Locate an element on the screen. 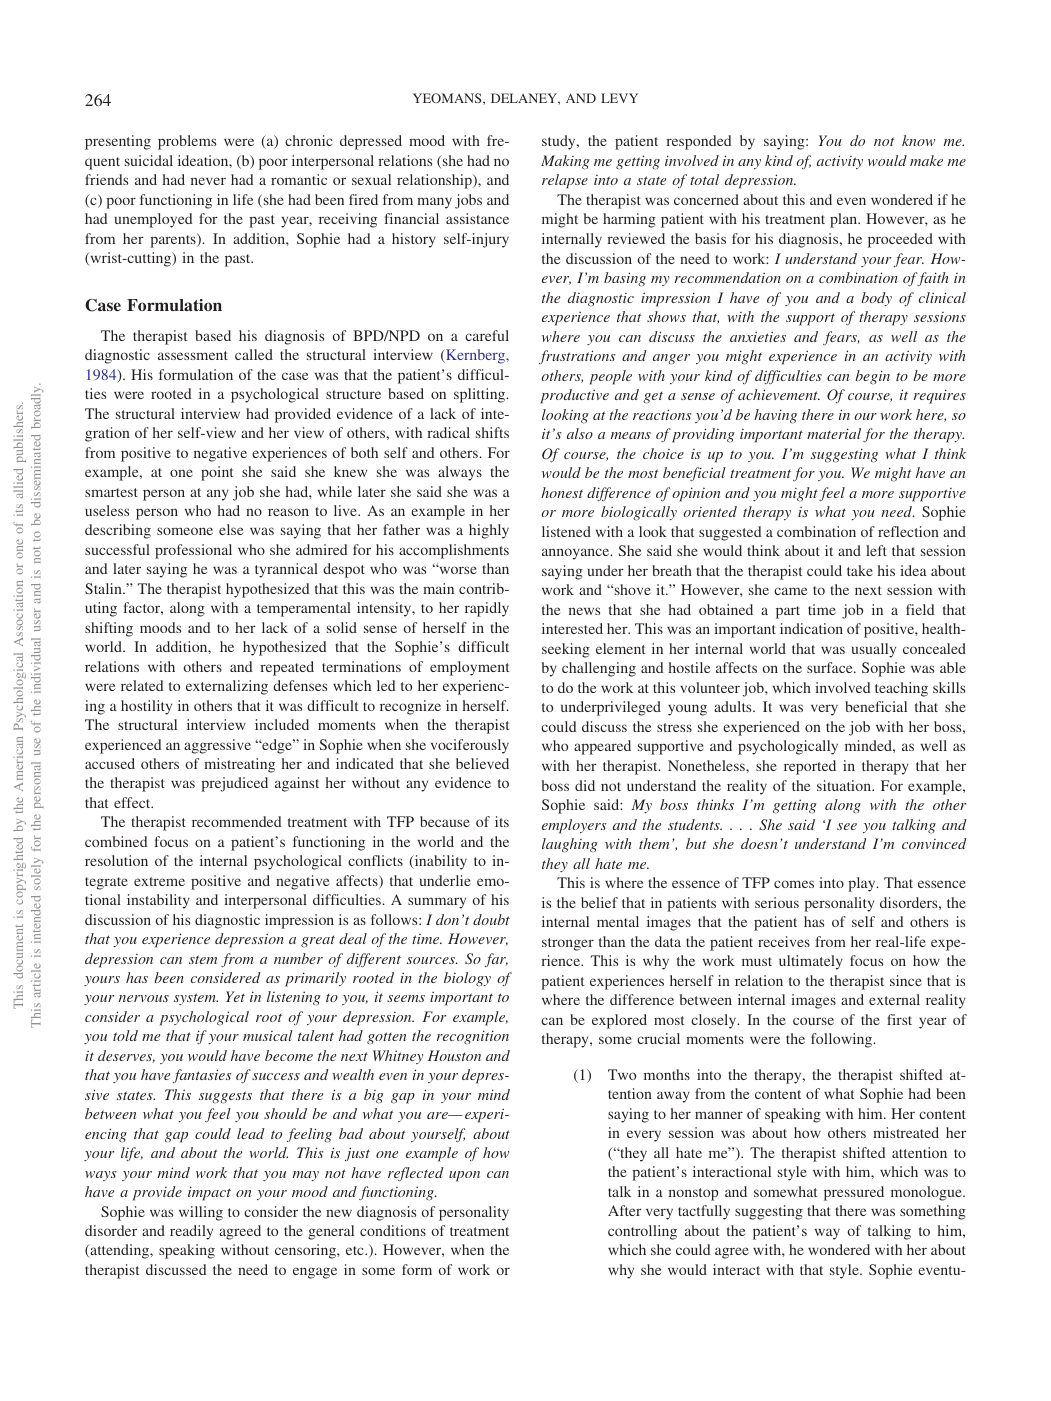  play is located at coordinates (863, 884).
